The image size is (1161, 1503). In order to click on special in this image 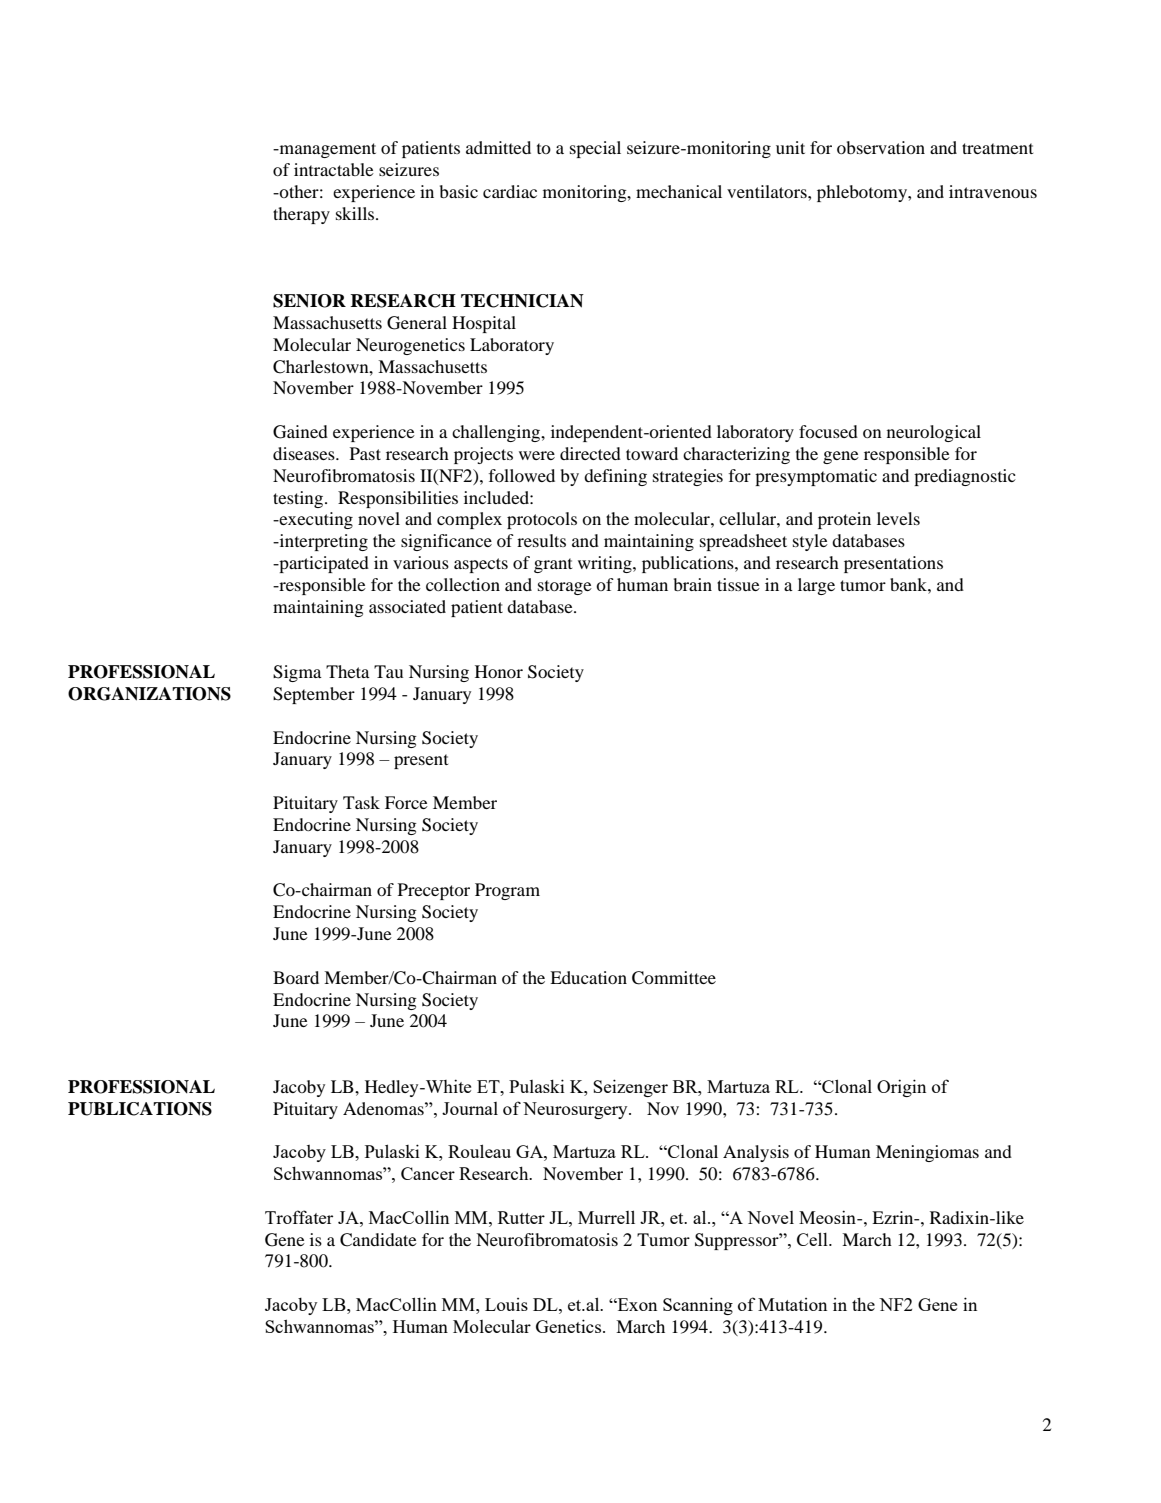, I will do `click(595, 149)`.
